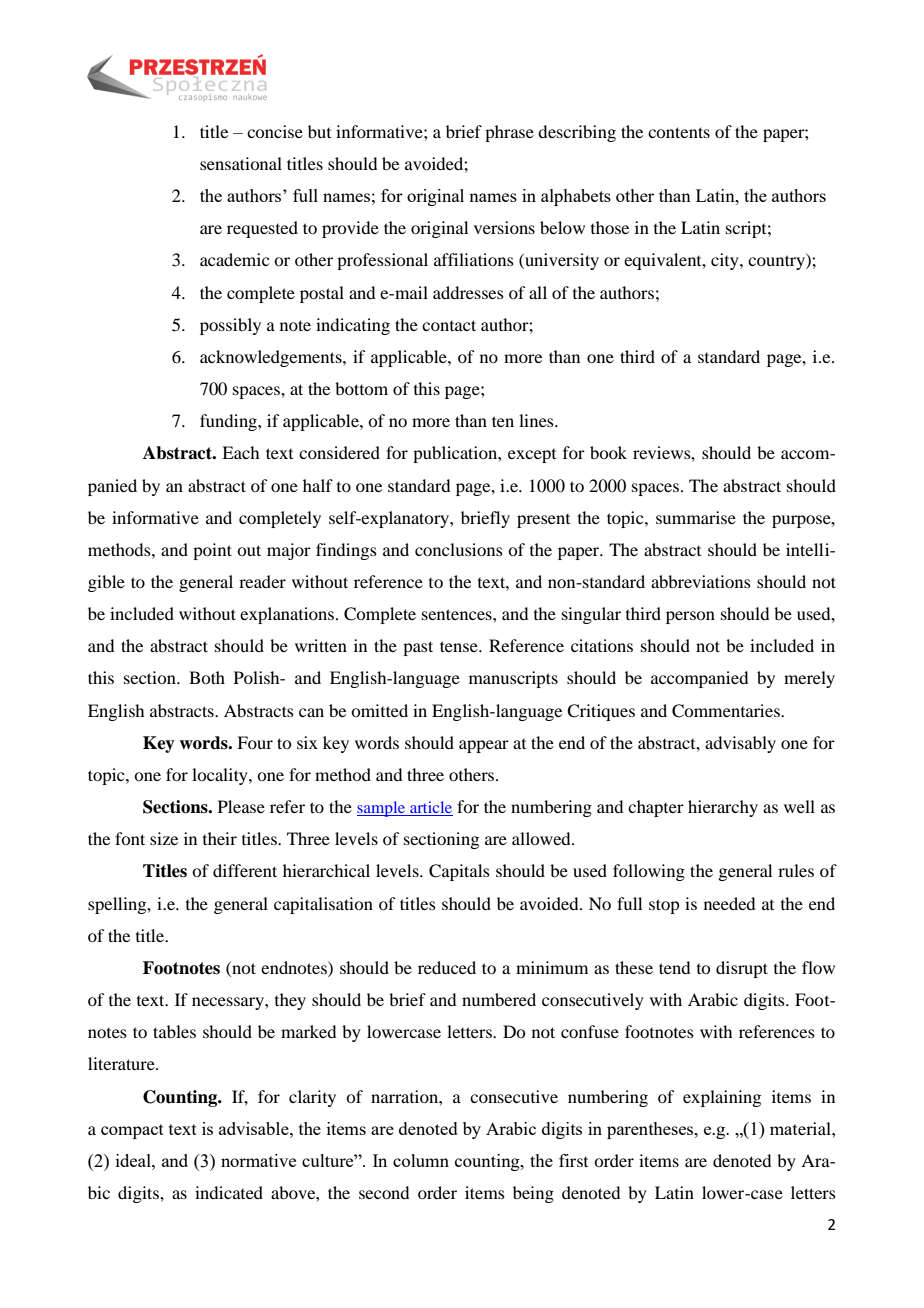  I want to click on indicated, so click(229, 1192).
